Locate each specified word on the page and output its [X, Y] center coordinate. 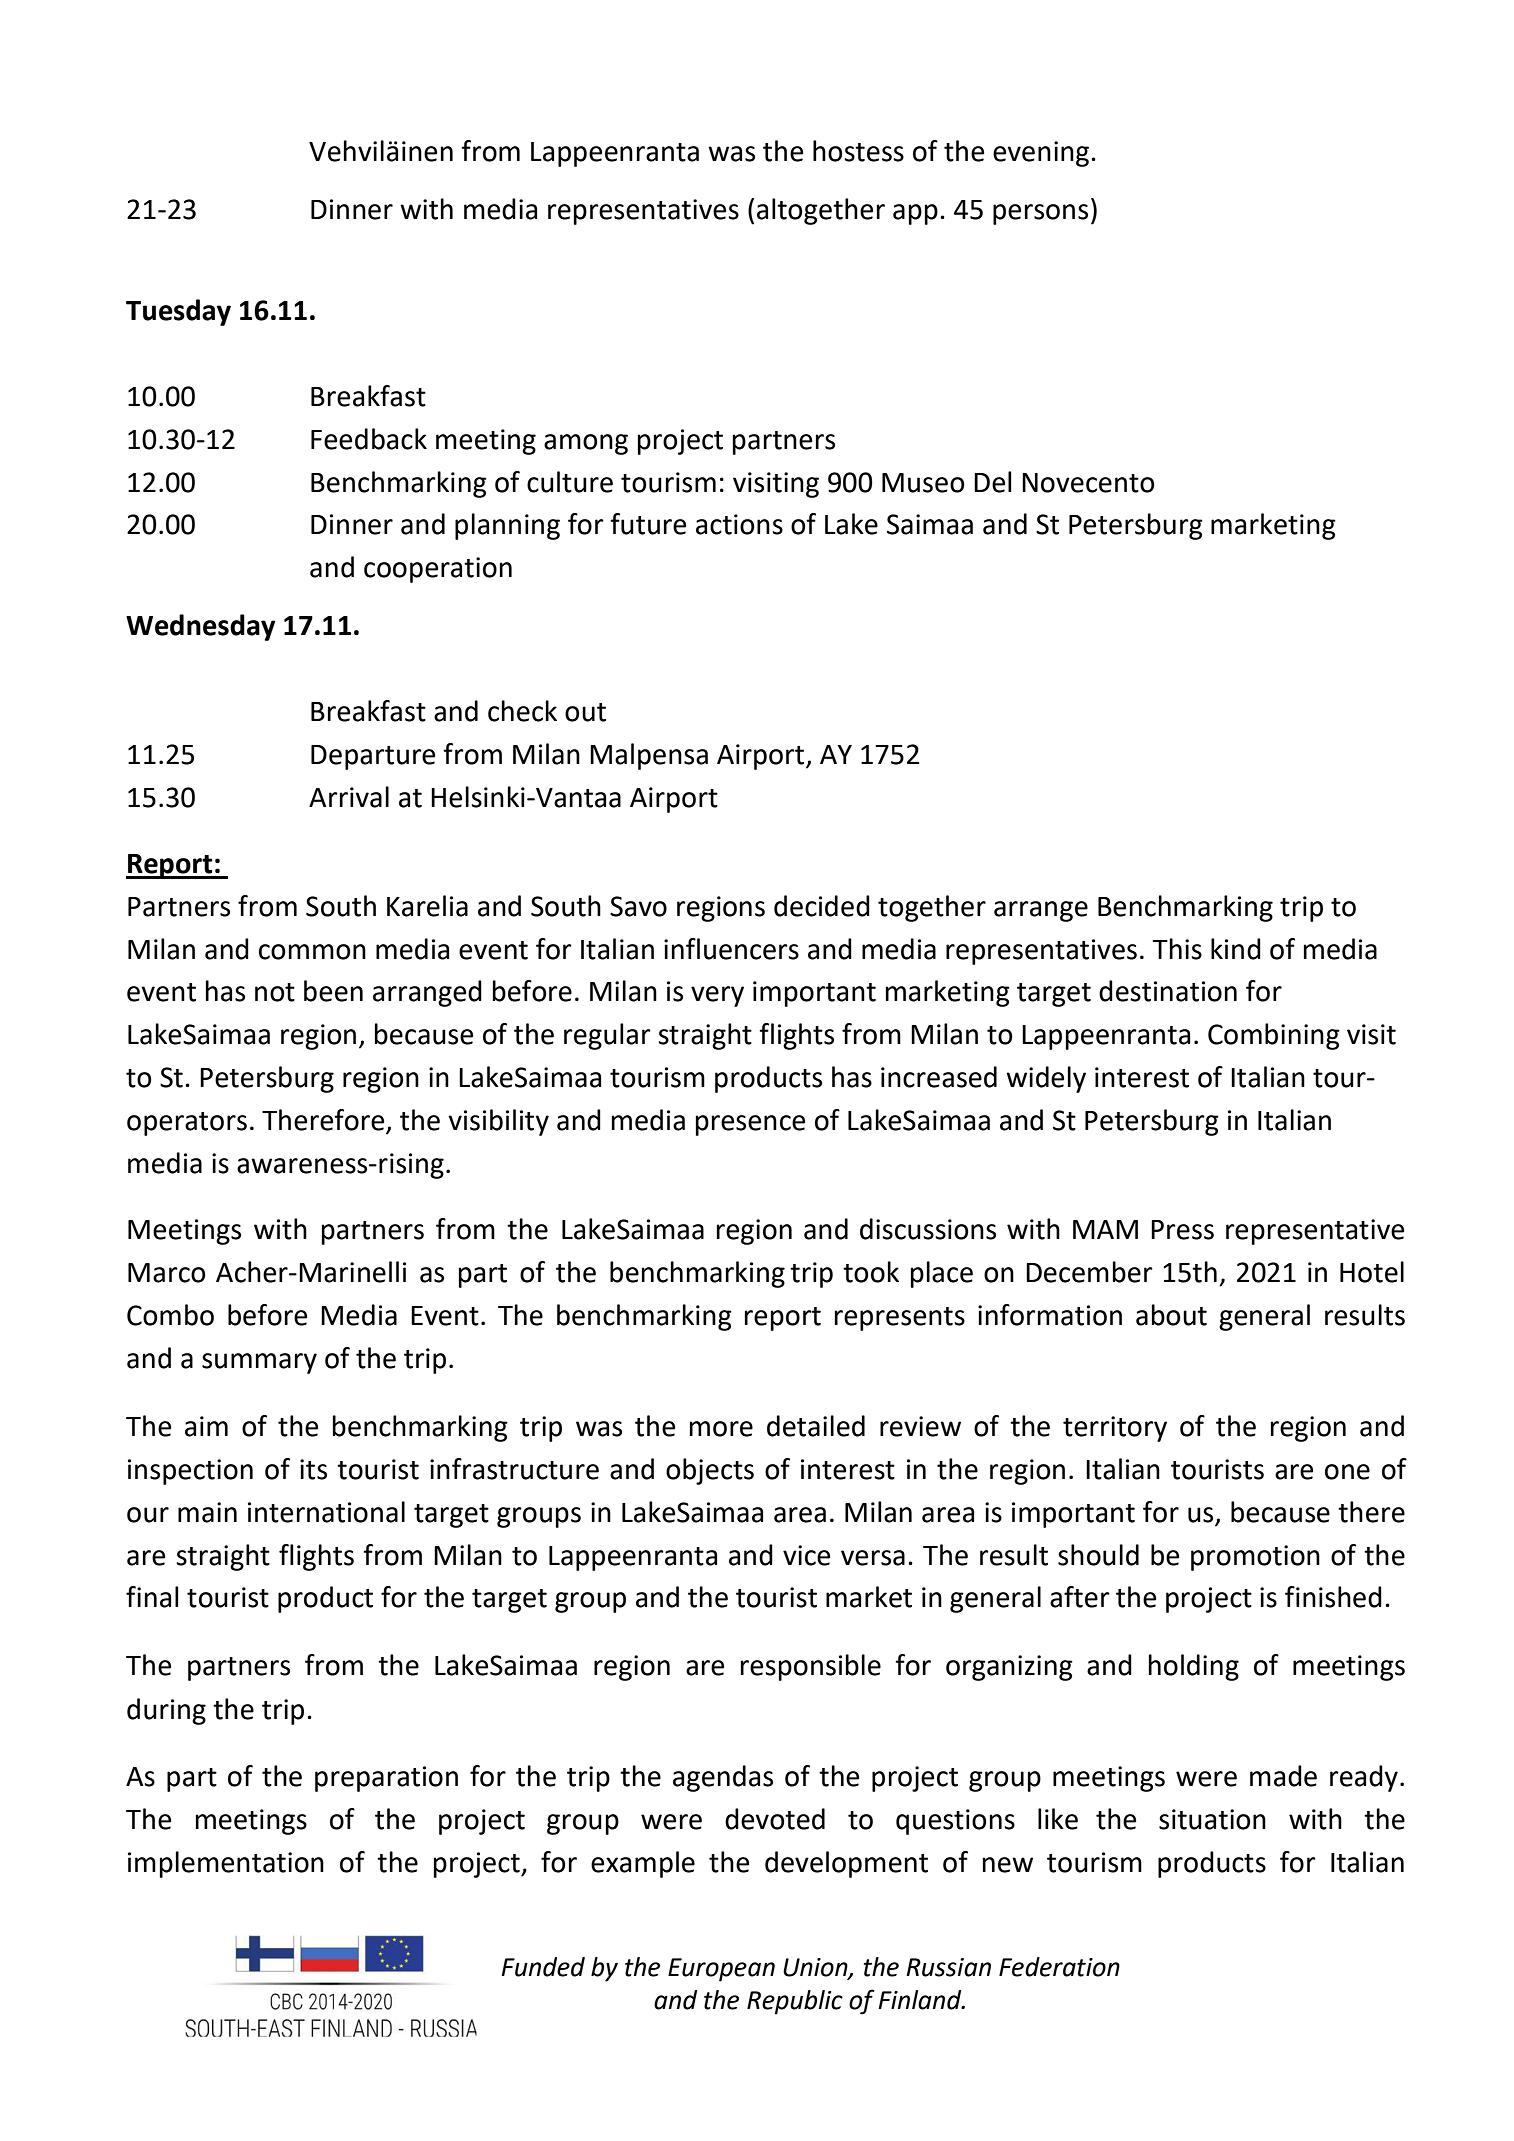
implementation [226, 1864]
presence [750, 1125]
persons [1040, 214]
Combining [1274, 1036]
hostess [858, 151]
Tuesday [178, 312]
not [275, 992]
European [721, 1970]
